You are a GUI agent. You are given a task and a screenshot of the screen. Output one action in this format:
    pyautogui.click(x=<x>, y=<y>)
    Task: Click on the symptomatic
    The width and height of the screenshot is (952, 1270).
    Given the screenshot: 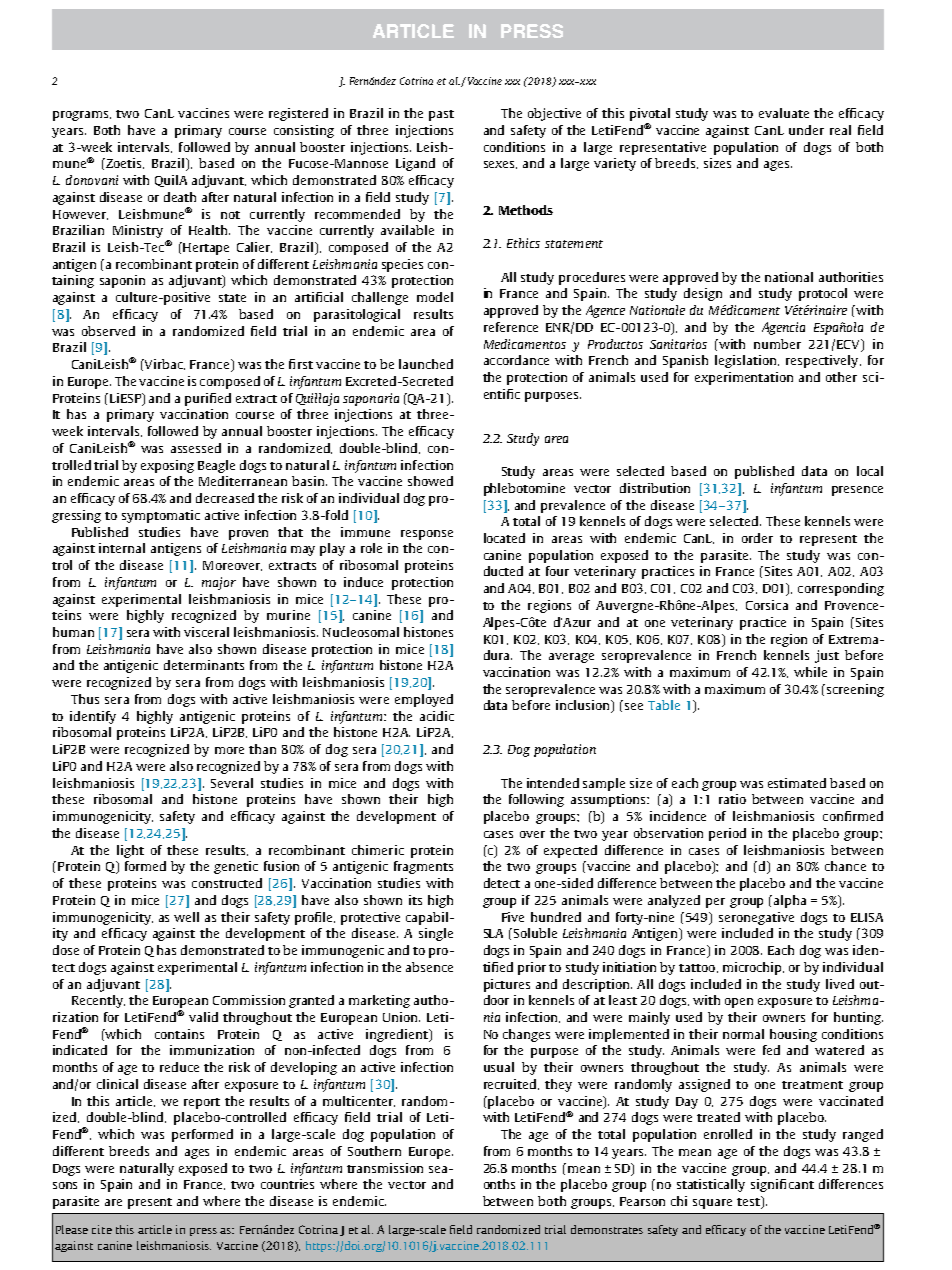 What is the action you would take?
    pyautogui.click(x=161, y=516)
